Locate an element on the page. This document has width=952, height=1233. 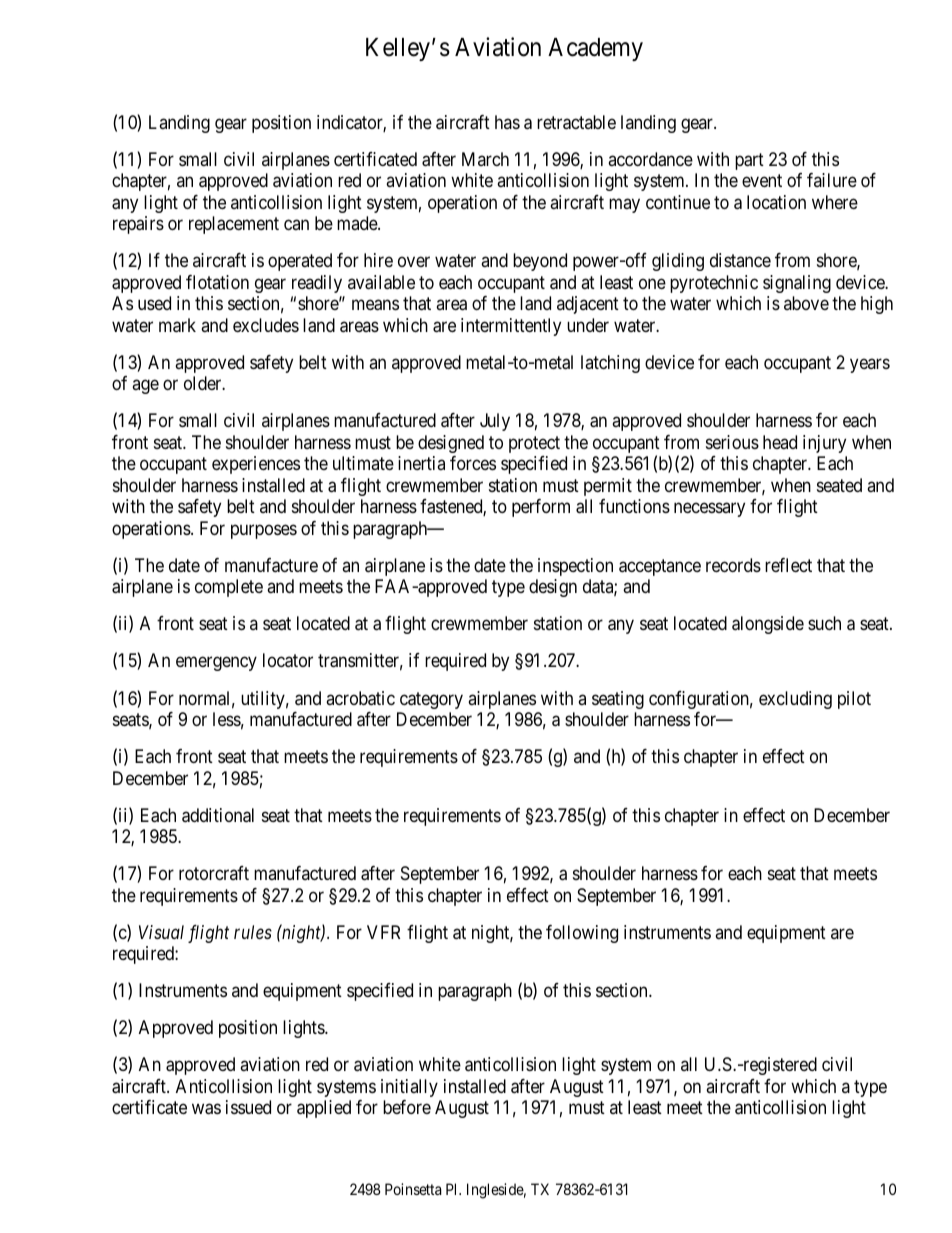
replacement is located at coordinates (234, 225).
